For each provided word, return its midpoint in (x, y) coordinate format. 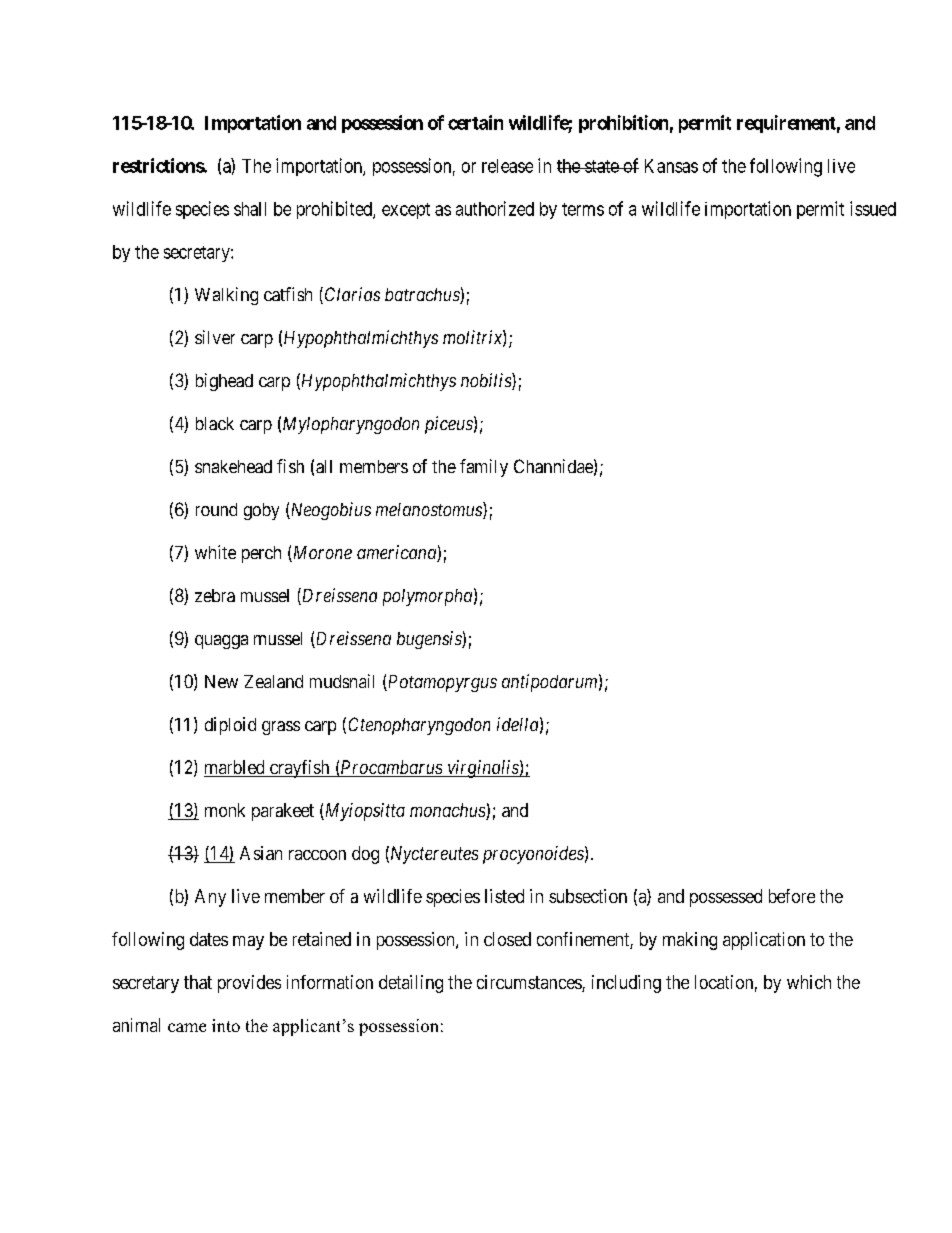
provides (249, 984)
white (215, 552)
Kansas (671, 166)
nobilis (487, 381)
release (507, 166)
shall (250, 209)
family (484, 468)
